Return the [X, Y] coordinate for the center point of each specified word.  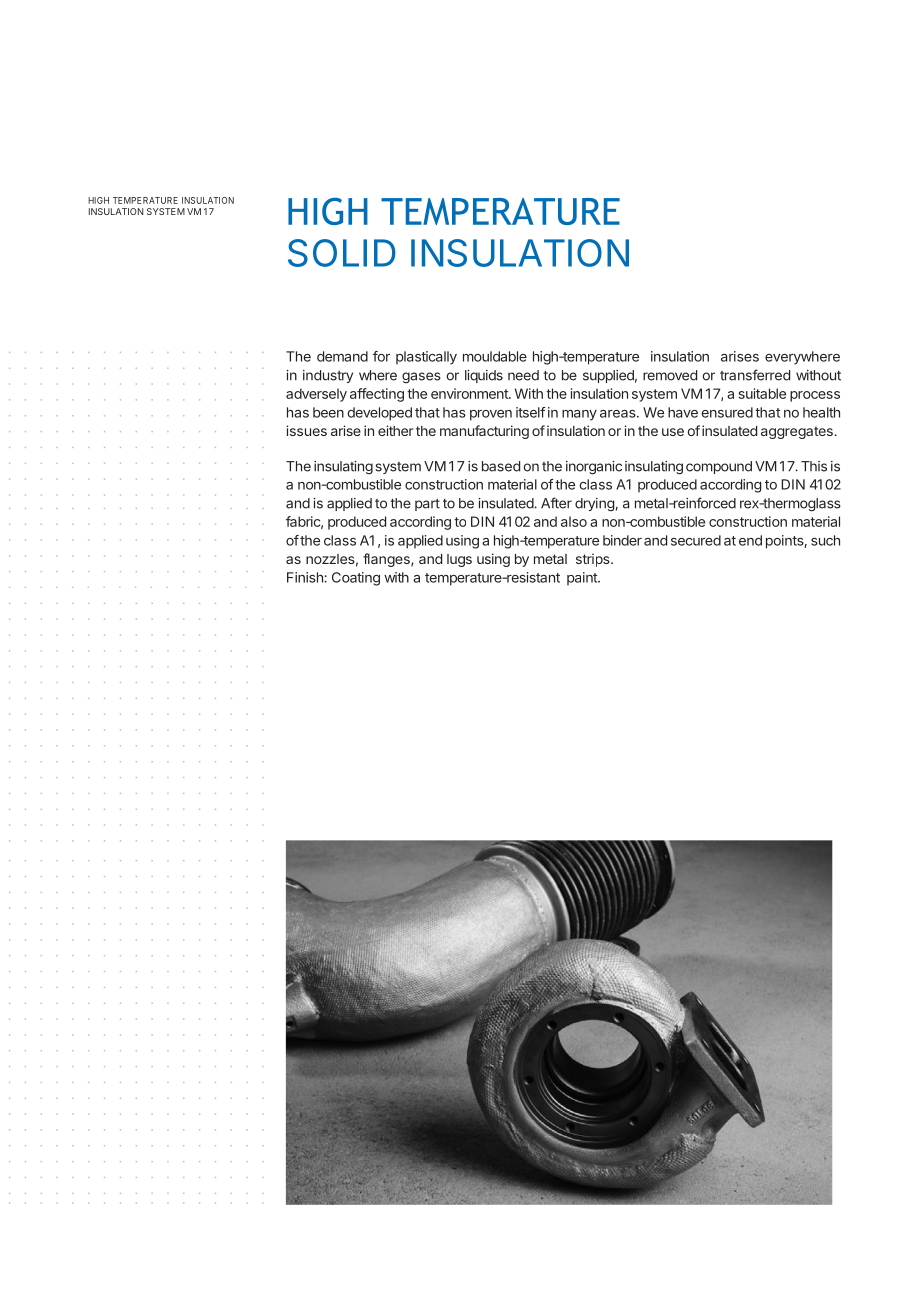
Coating [356, 579]
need [523, 375]
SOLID [342, 253]
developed [379, 414]
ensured [727, 412]
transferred [755, 375]
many [579, 415]
